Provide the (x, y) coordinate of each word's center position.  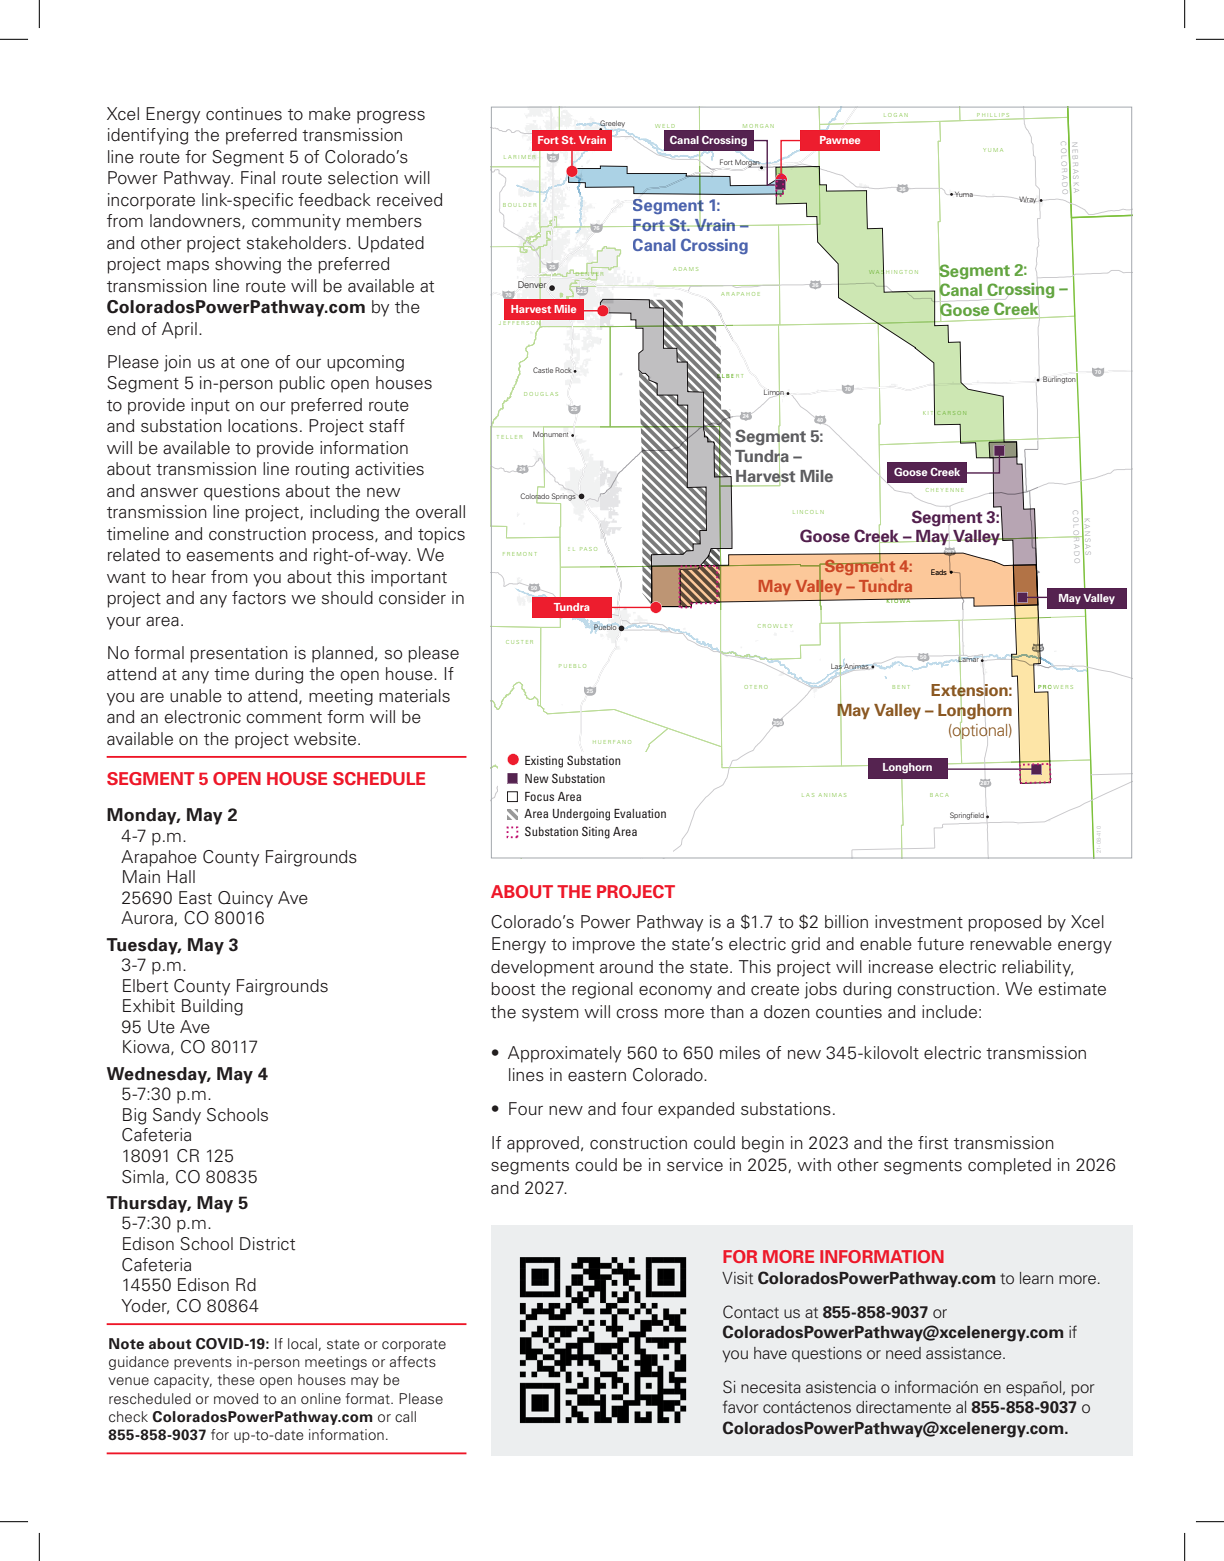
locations (263, 426)
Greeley (612, 125)
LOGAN (896, 115)
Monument (550, 434)
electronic (203, 717)
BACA (939, 795)
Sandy (177, 1116)
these (236, 1379)
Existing (544, 762)
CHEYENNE (944, 490)
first (933, 1143)
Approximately (564, 1054)
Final (258, 177)
